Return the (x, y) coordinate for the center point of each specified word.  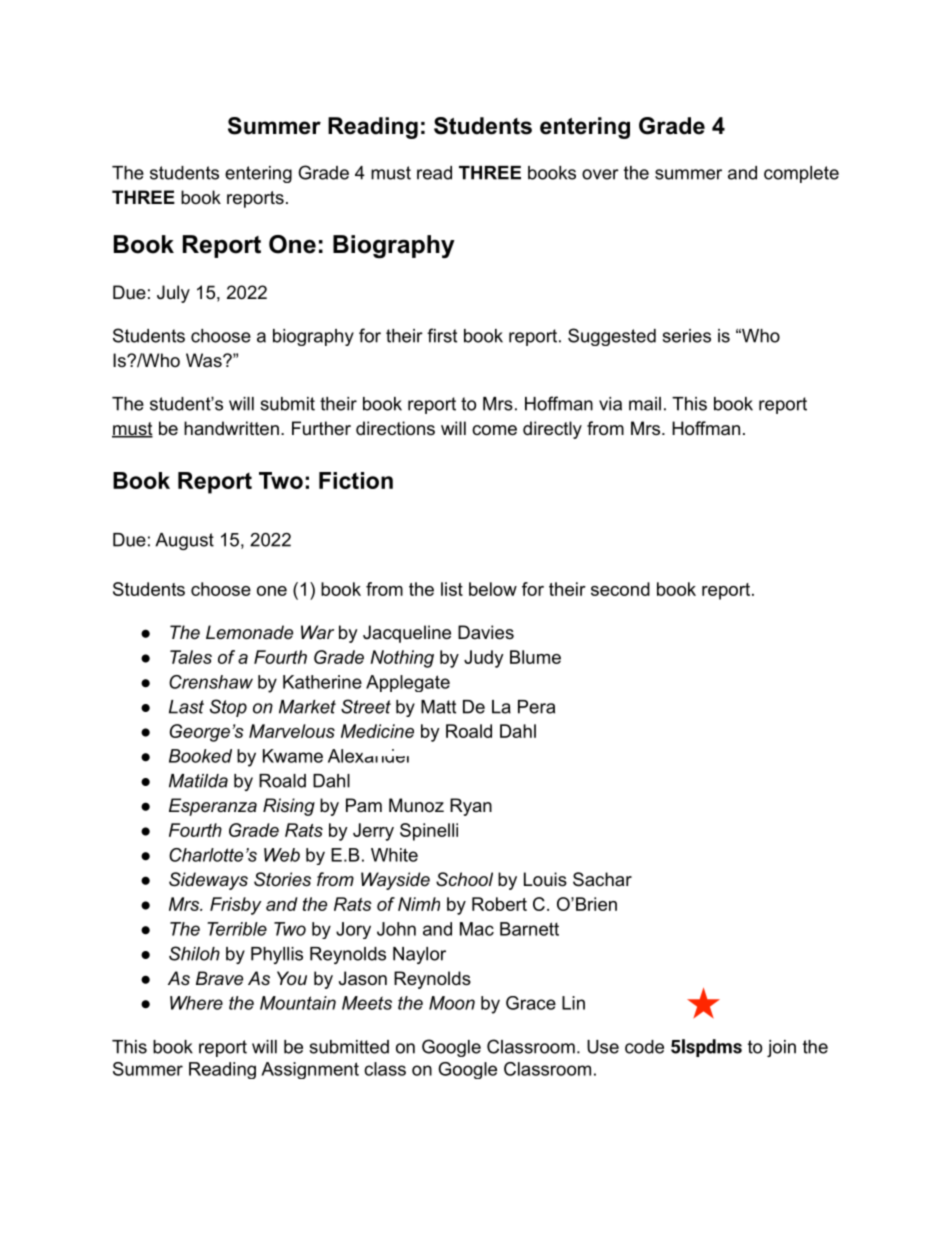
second (620, 589)
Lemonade (249, 632)
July (173, 294)
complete (801, 174)
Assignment (310, 1070)
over (600, 174)
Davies (486, 632)
